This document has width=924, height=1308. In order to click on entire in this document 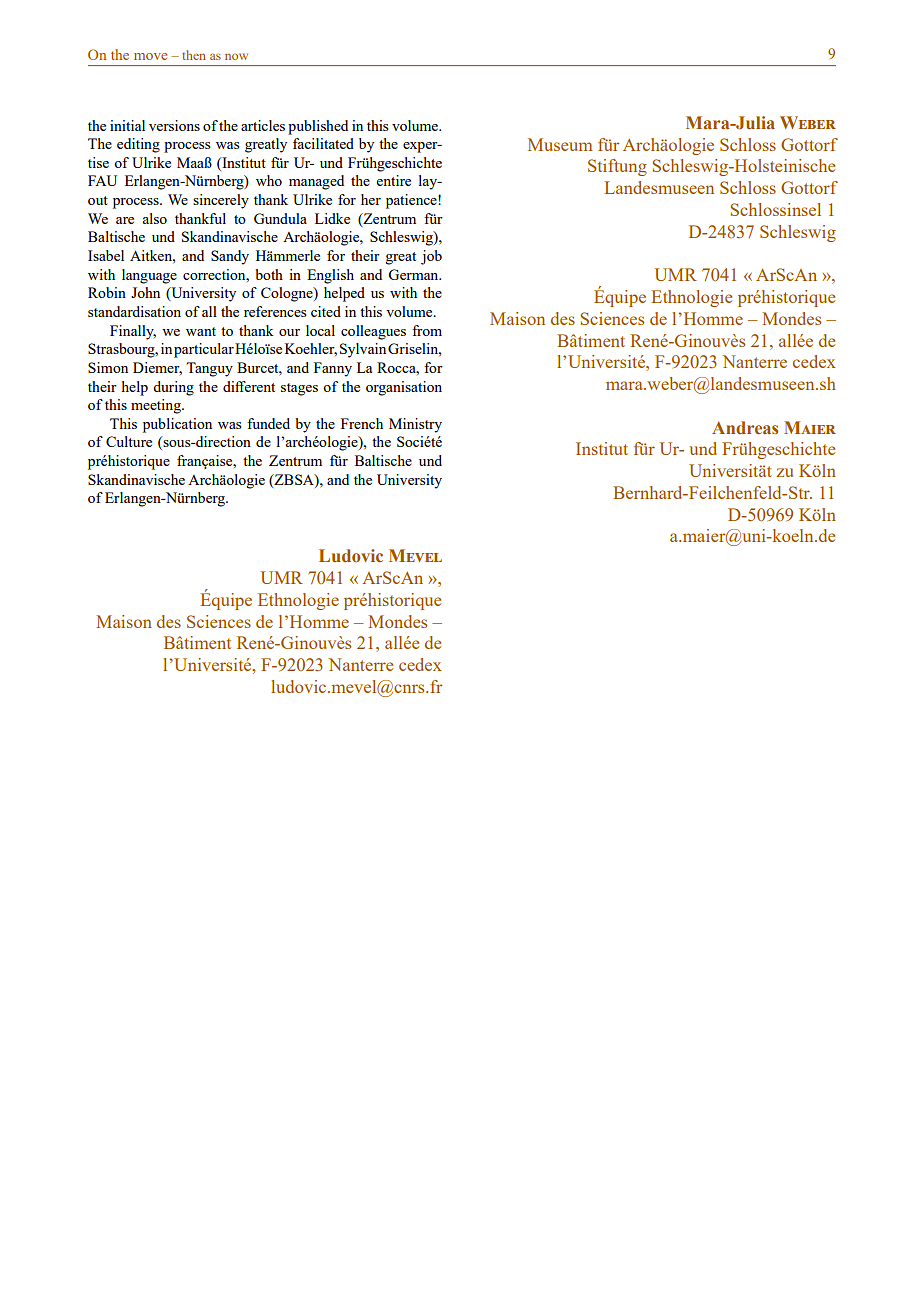, I will do `click(394, 180)`.
